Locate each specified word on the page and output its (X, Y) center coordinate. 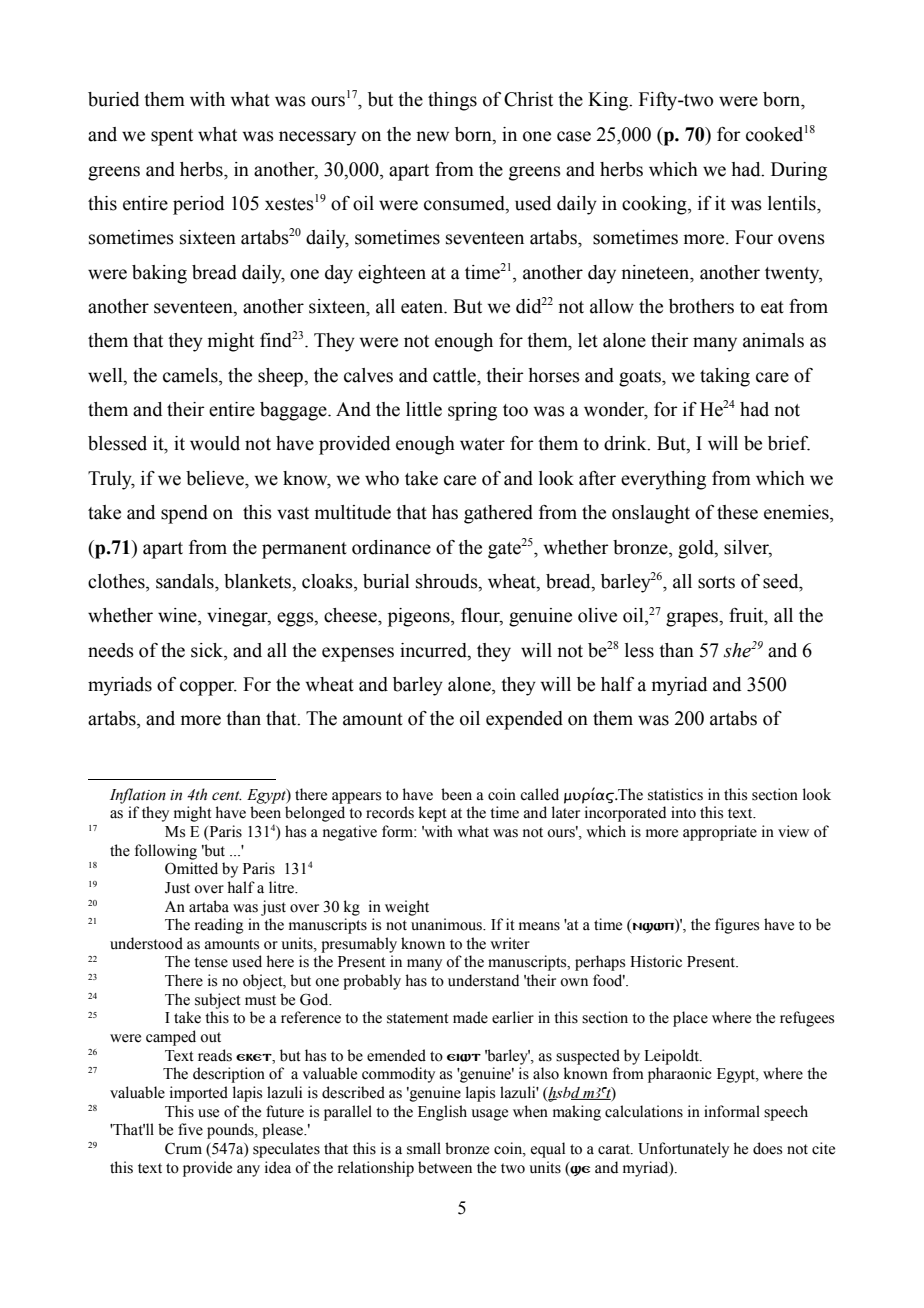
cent (227, 796)
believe (216, 478)
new (432, 136)
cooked (774, 134)
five (190, 1129)
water (482, 444)
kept (433, 814)
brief (789, 443)
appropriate (720, 833)
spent (172, 137)
